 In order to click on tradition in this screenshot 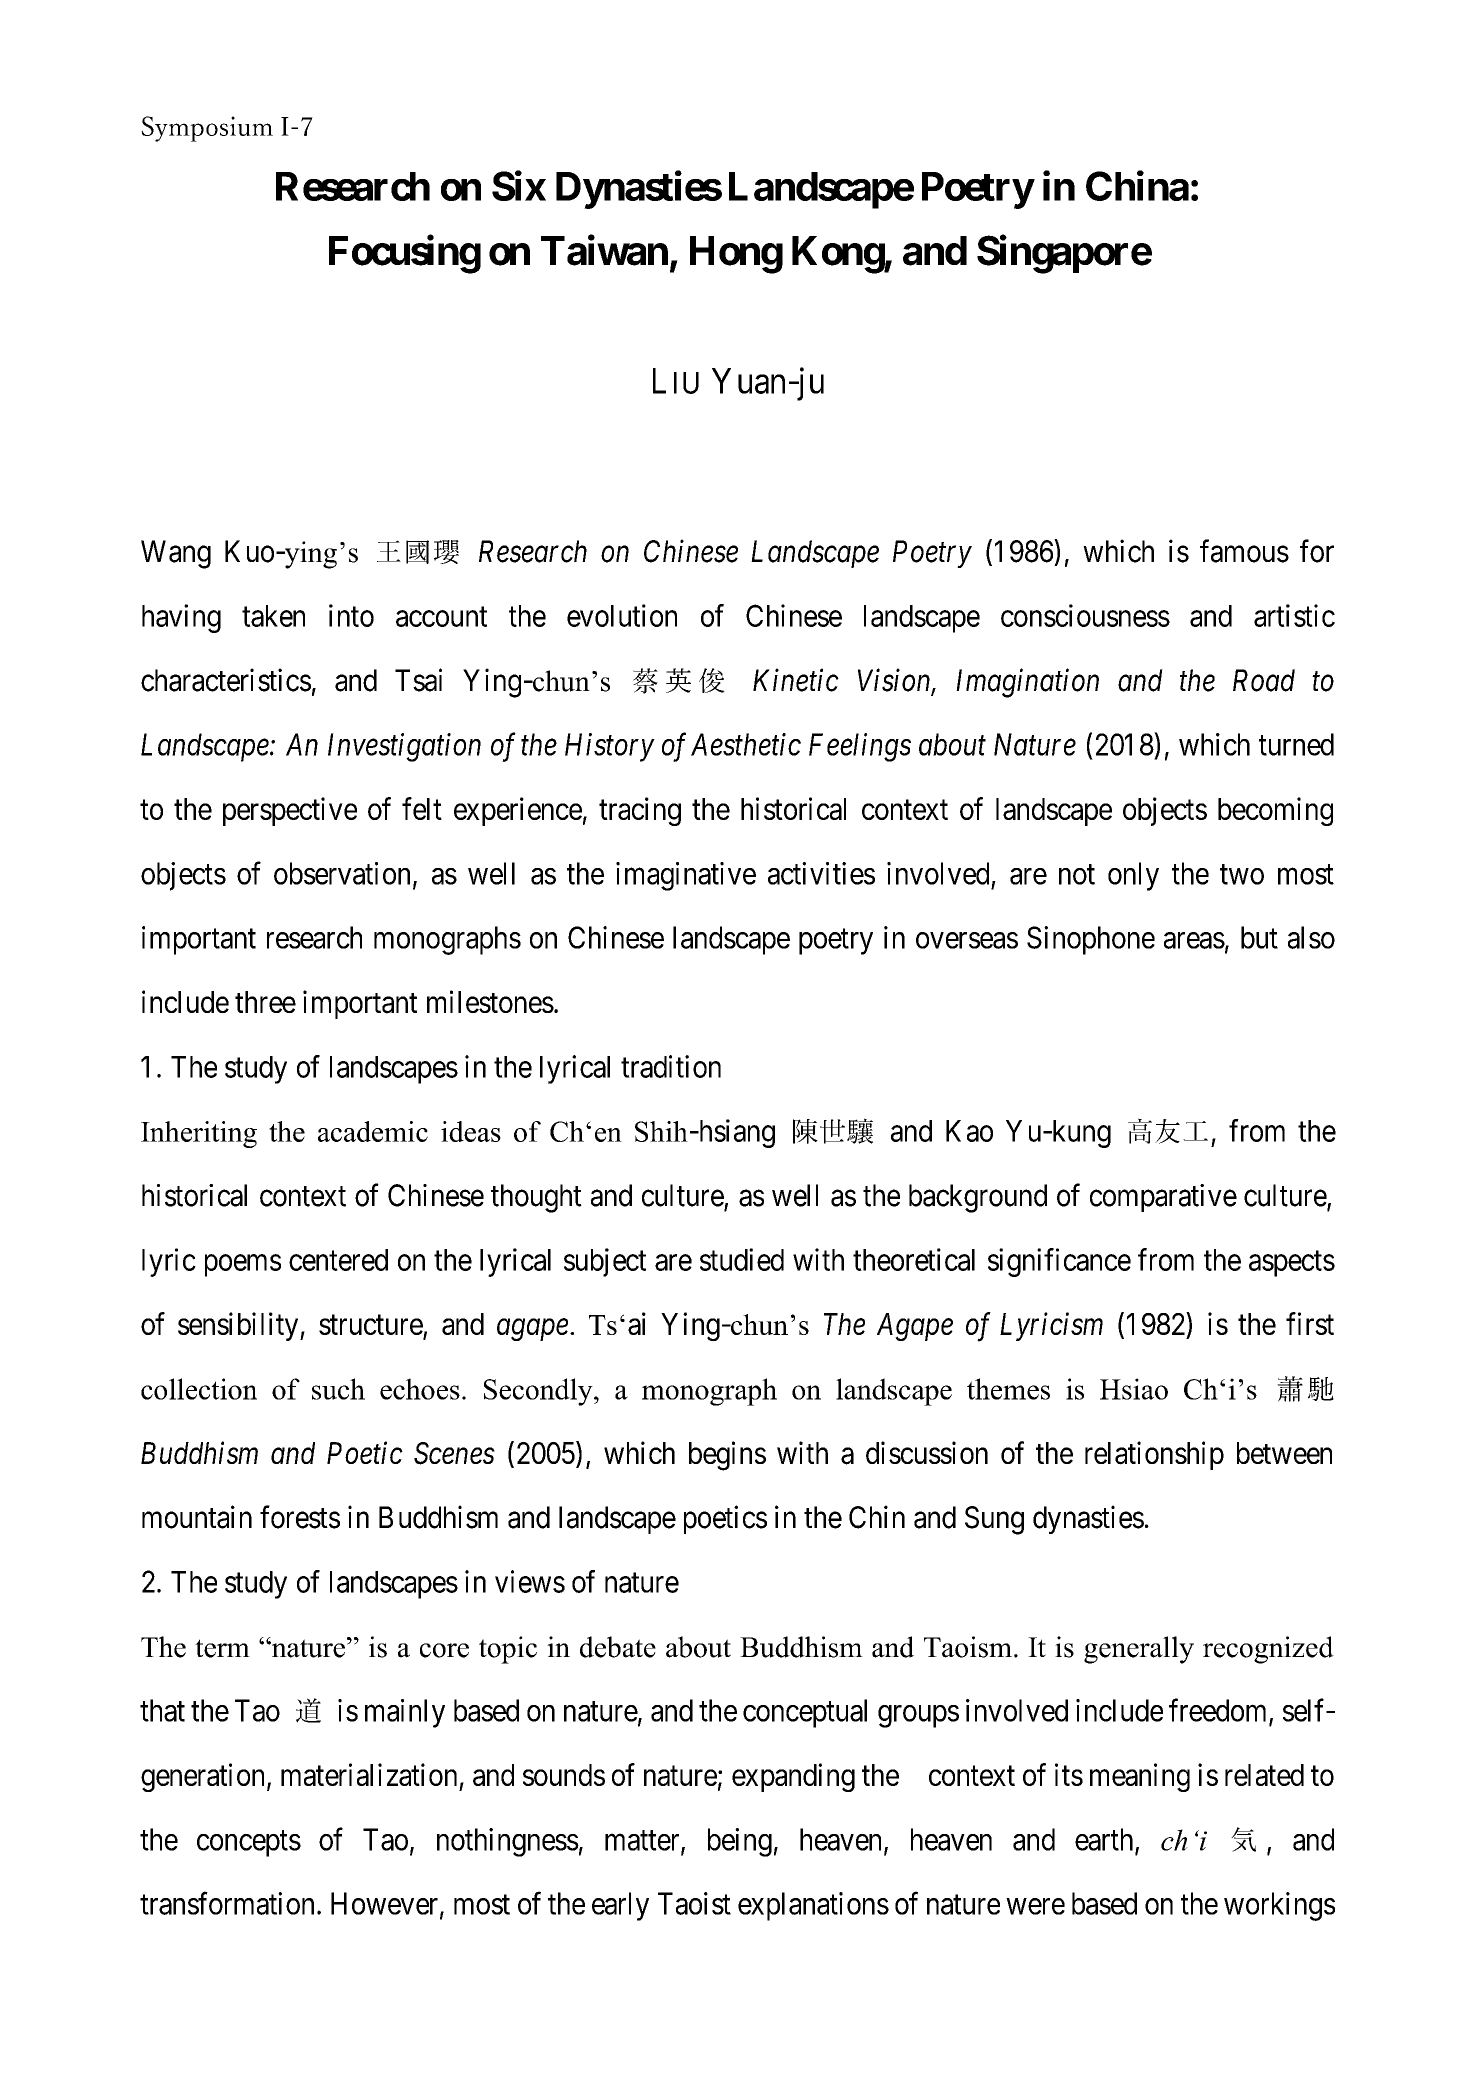, I will do `click(671, 1066)`.
